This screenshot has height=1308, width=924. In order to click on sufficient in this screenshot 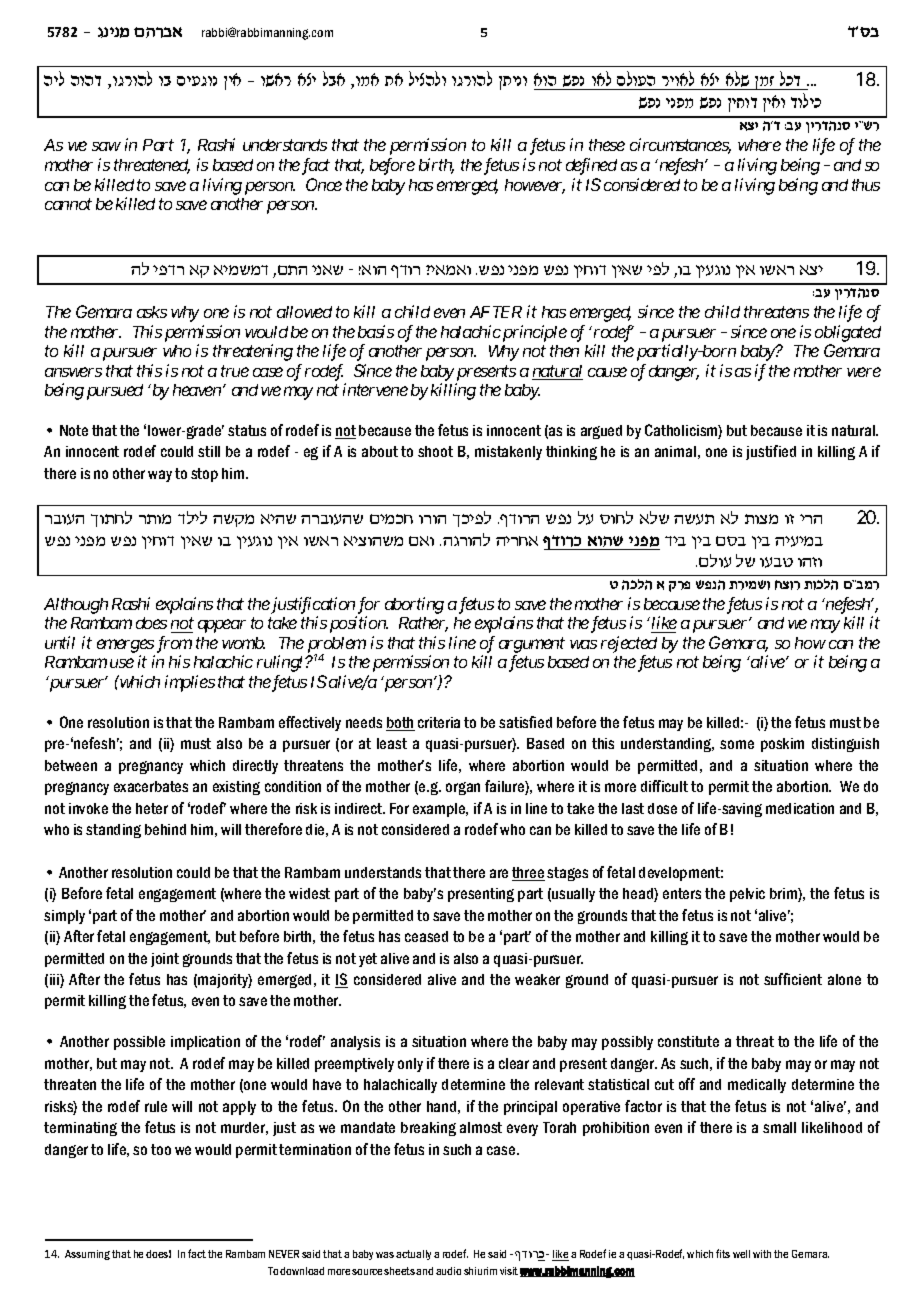, I will do `click(793, 979)`.
